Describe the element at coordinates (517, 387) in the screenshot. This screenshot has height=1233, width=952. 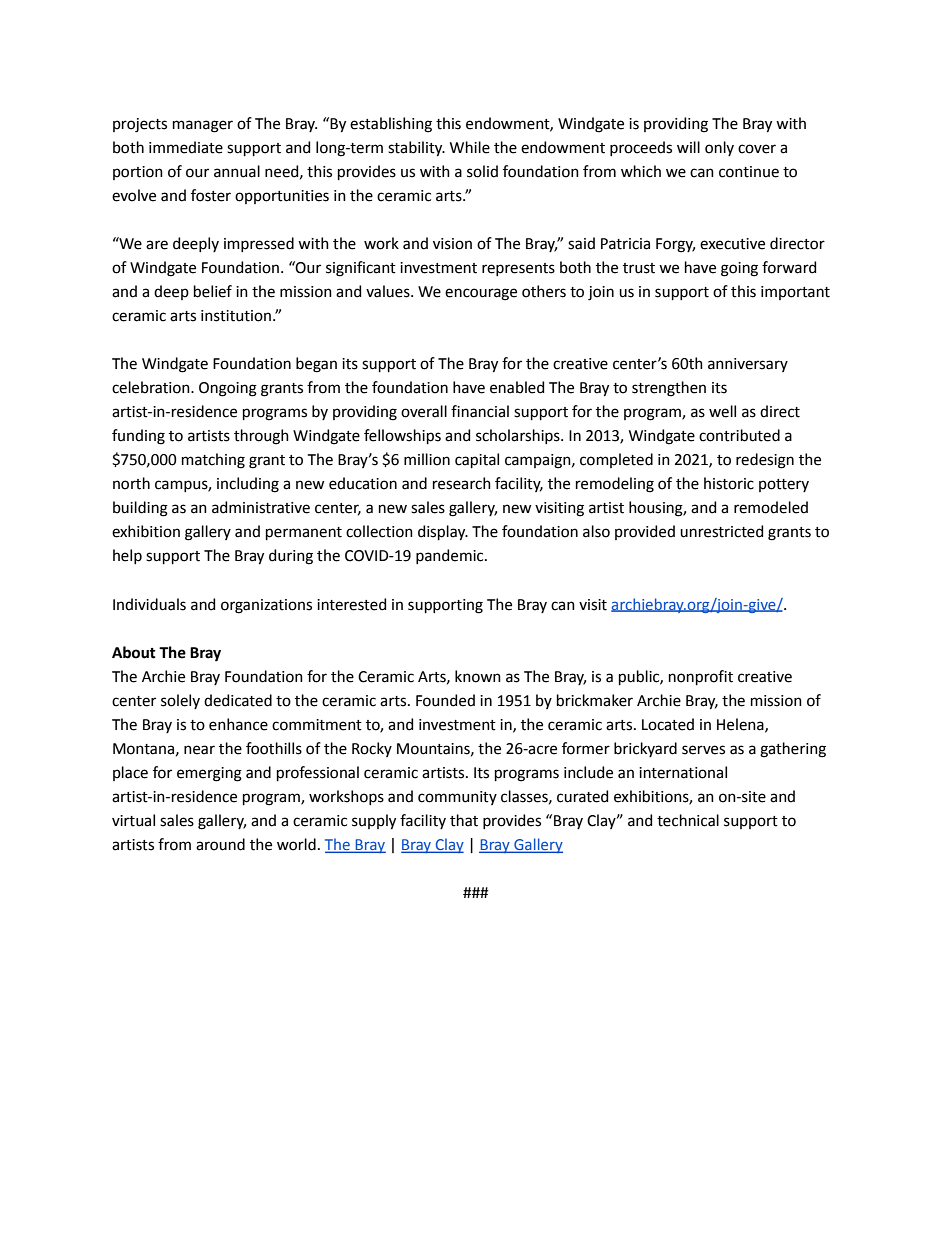
I see `enabled` at that location.
